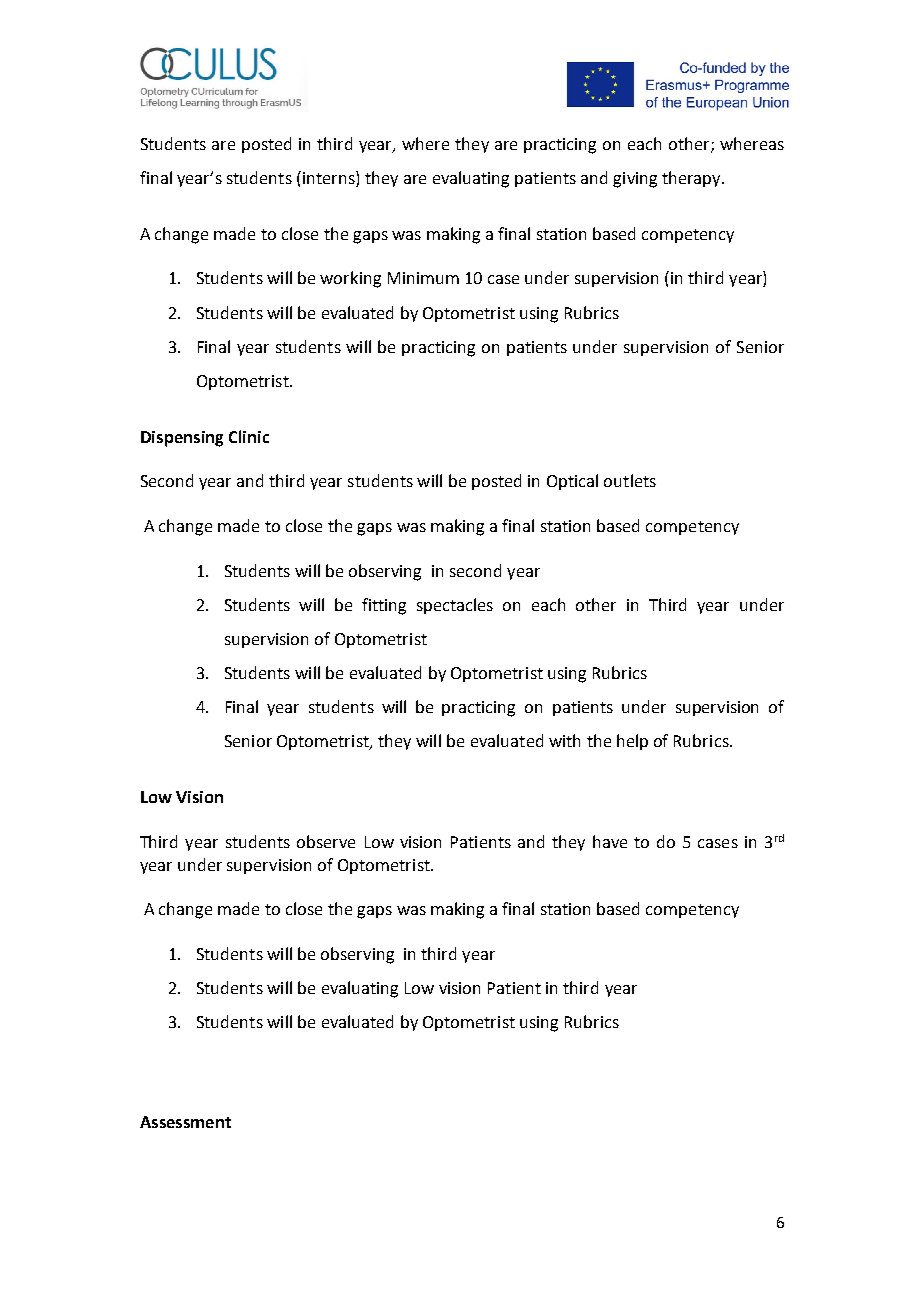 The image size is (924, 1309). I want to click on Optical, so click(572, 482).
